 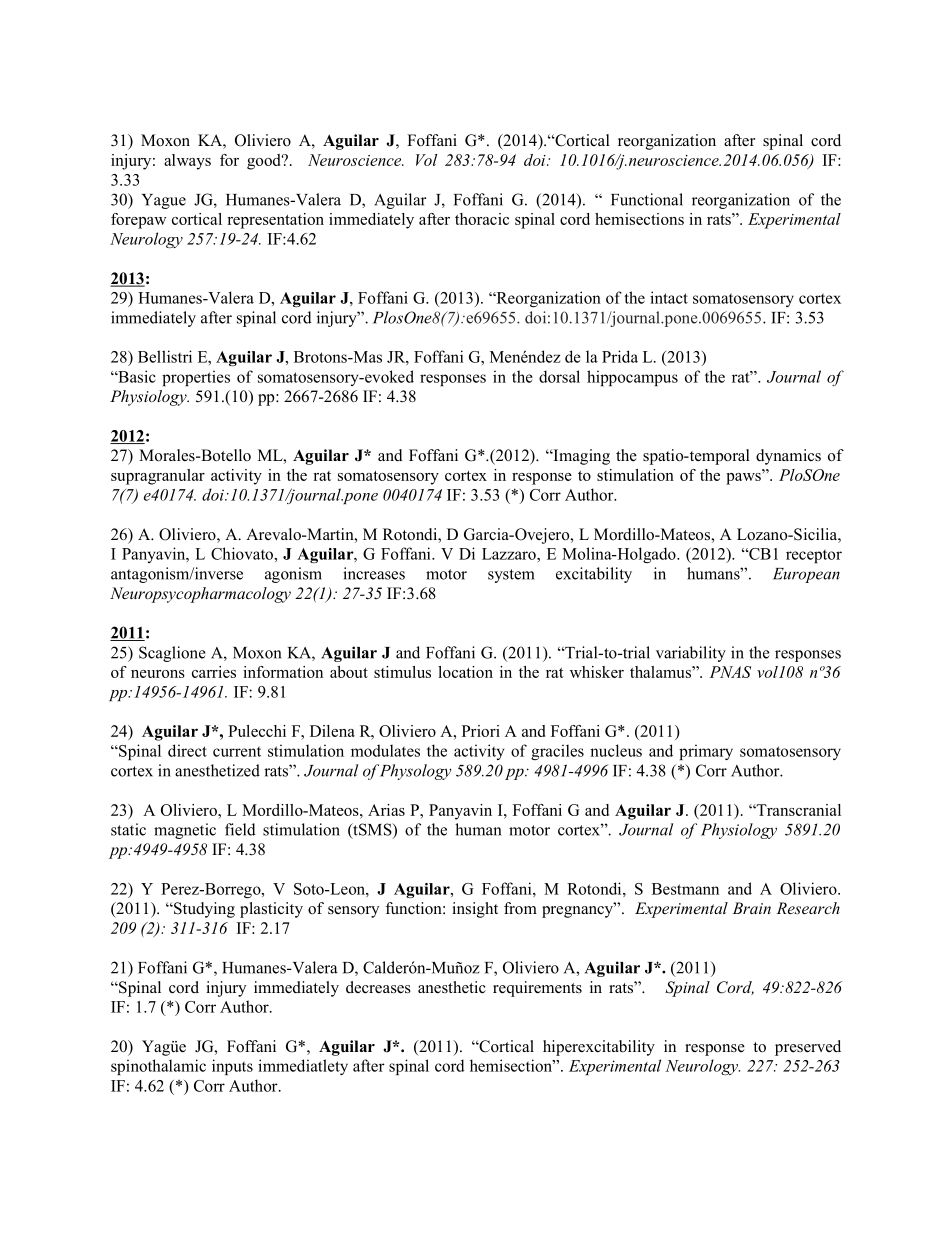 I want to click on anesthetized, so click(x=217, y=770).
